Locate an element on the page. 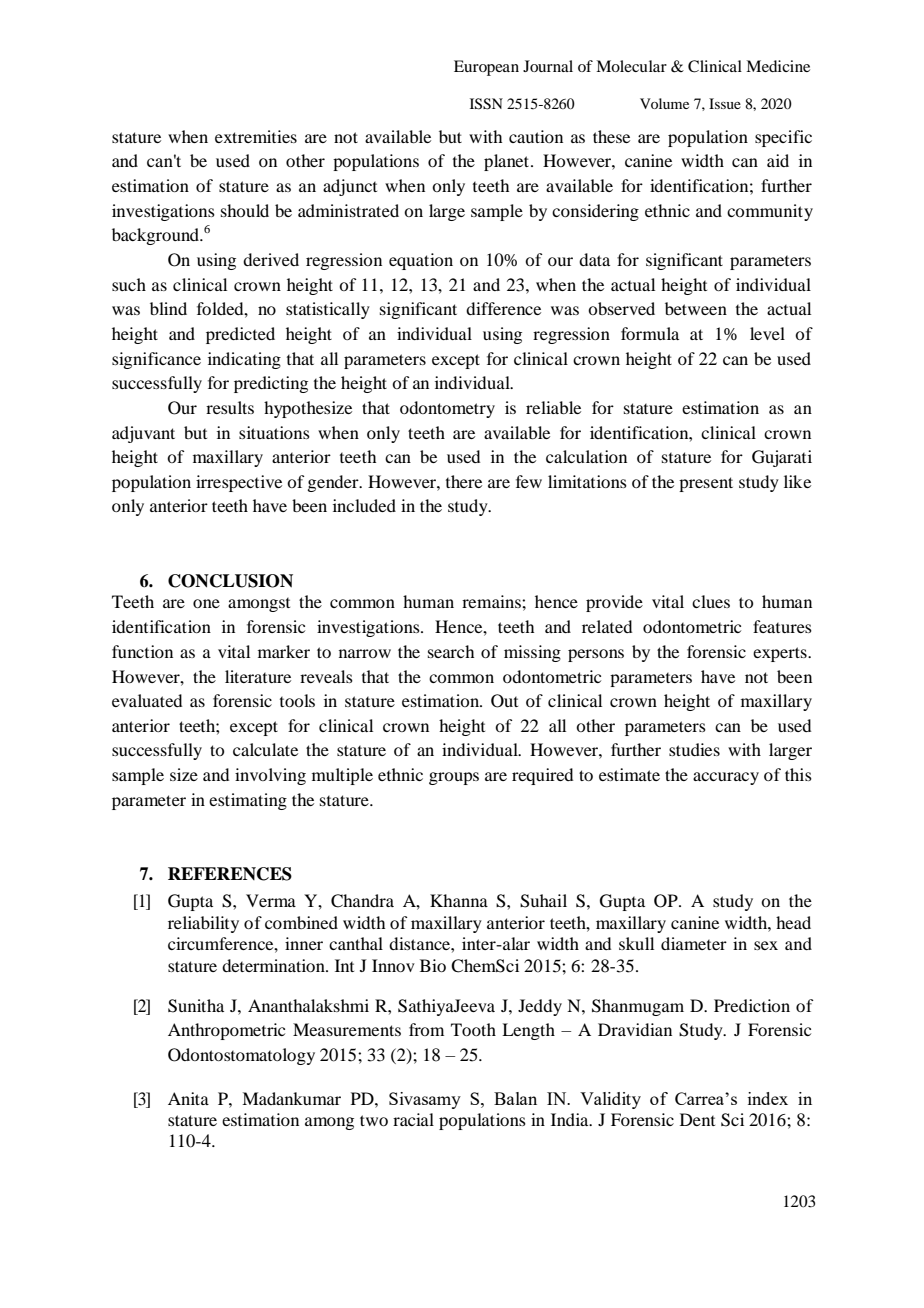 The height and width of the document is (1308, 924). Issue is located at coordinates (725, 103).
